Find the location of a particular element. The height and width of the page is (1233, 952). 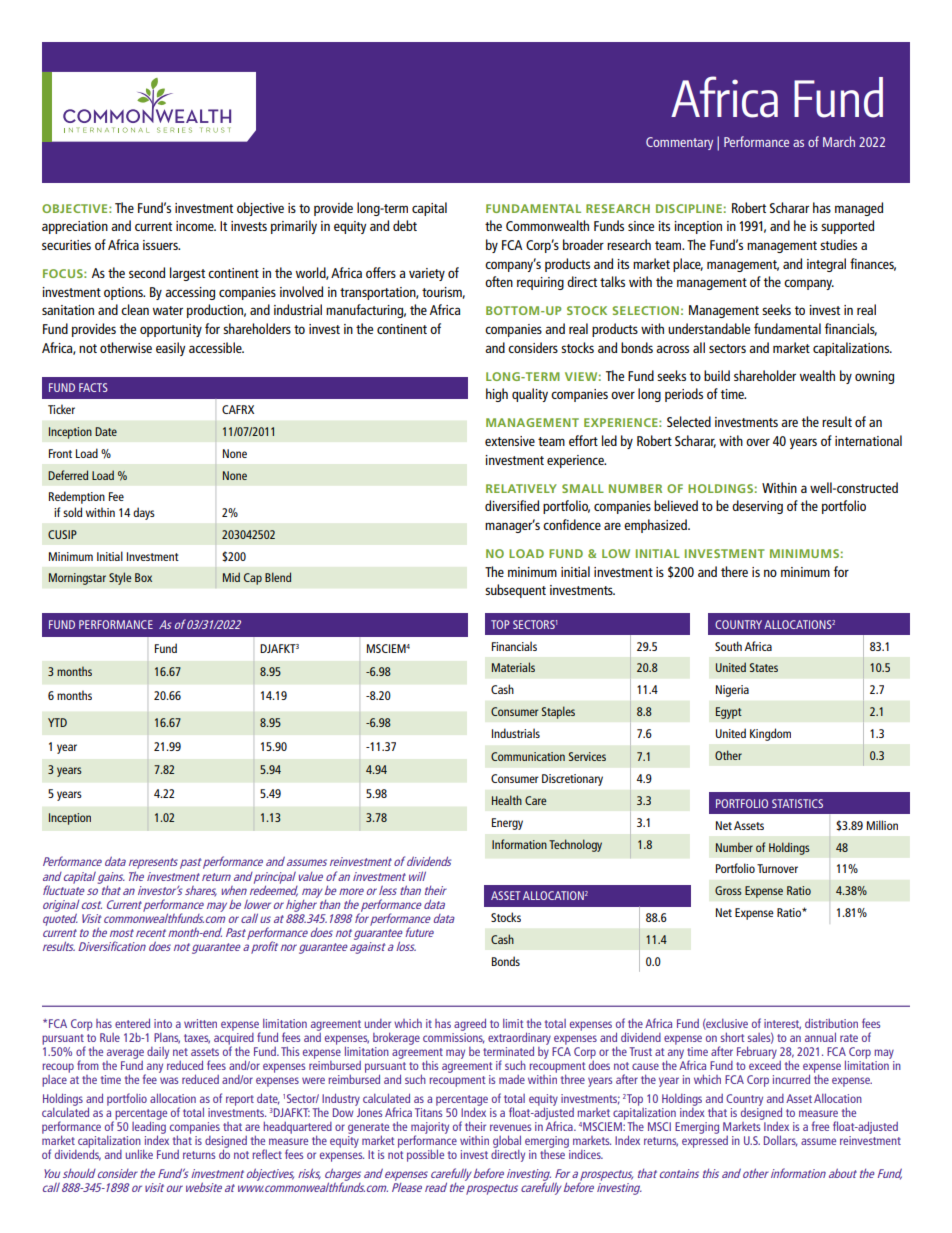

debt is located at coordinates (405, 225).
